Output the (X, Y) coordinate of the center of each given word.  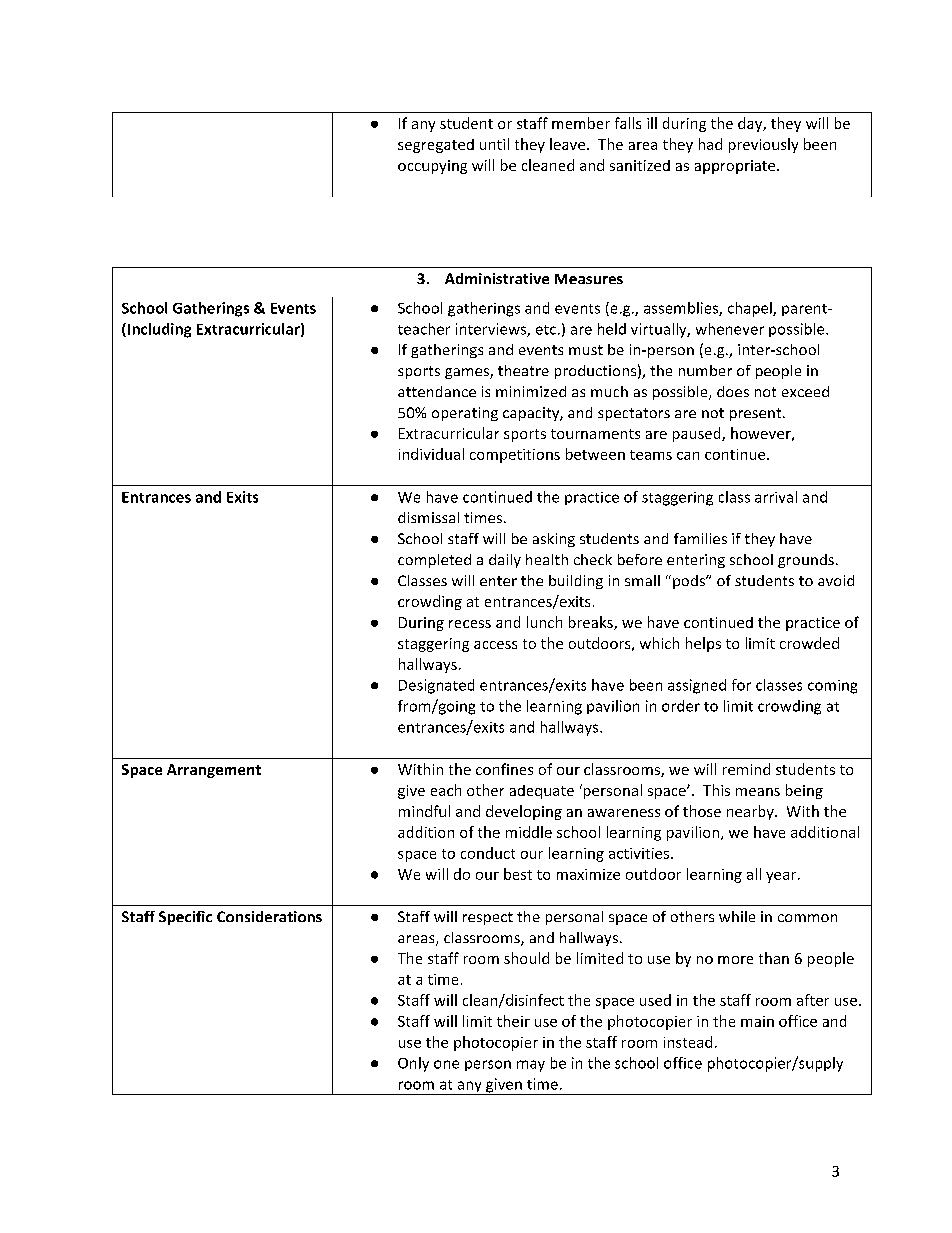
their (513, 1021)
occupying (432, 167)
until (494, 144)
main (757, 1021)
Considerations (269, 916)
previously (763, 145)
